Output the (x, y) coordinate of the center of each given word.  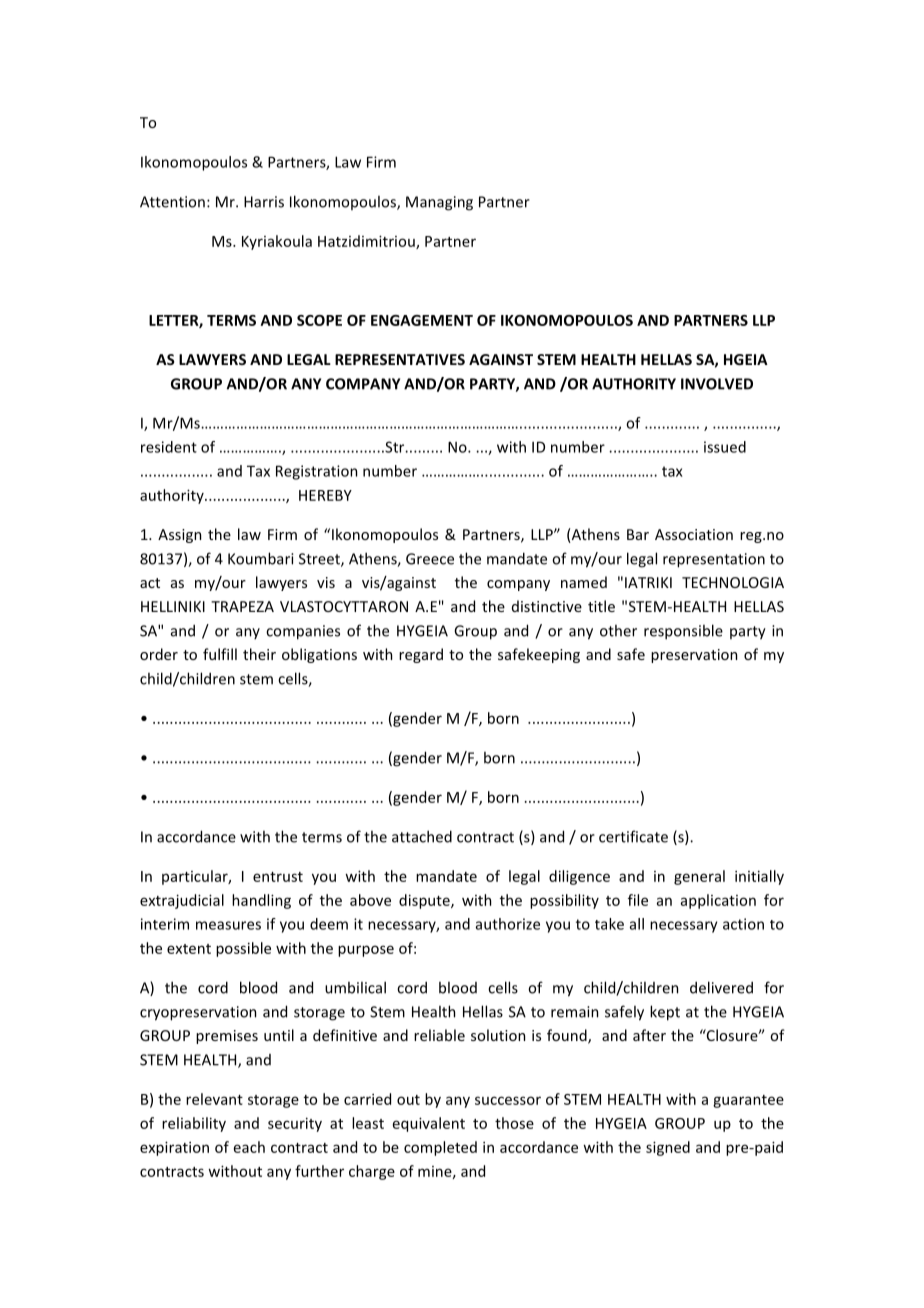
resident (169, 447)
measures (228, 925)
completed (440, 1148)
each (249, 1147)
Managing (439, 203)
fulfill (220, 654)
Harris (264, 202)
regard (421, 655)
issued (725, 447)
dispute (425, 901)
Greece (430, 559)
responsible (683, 632)
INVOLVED (717, 384)
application (718, 901)
